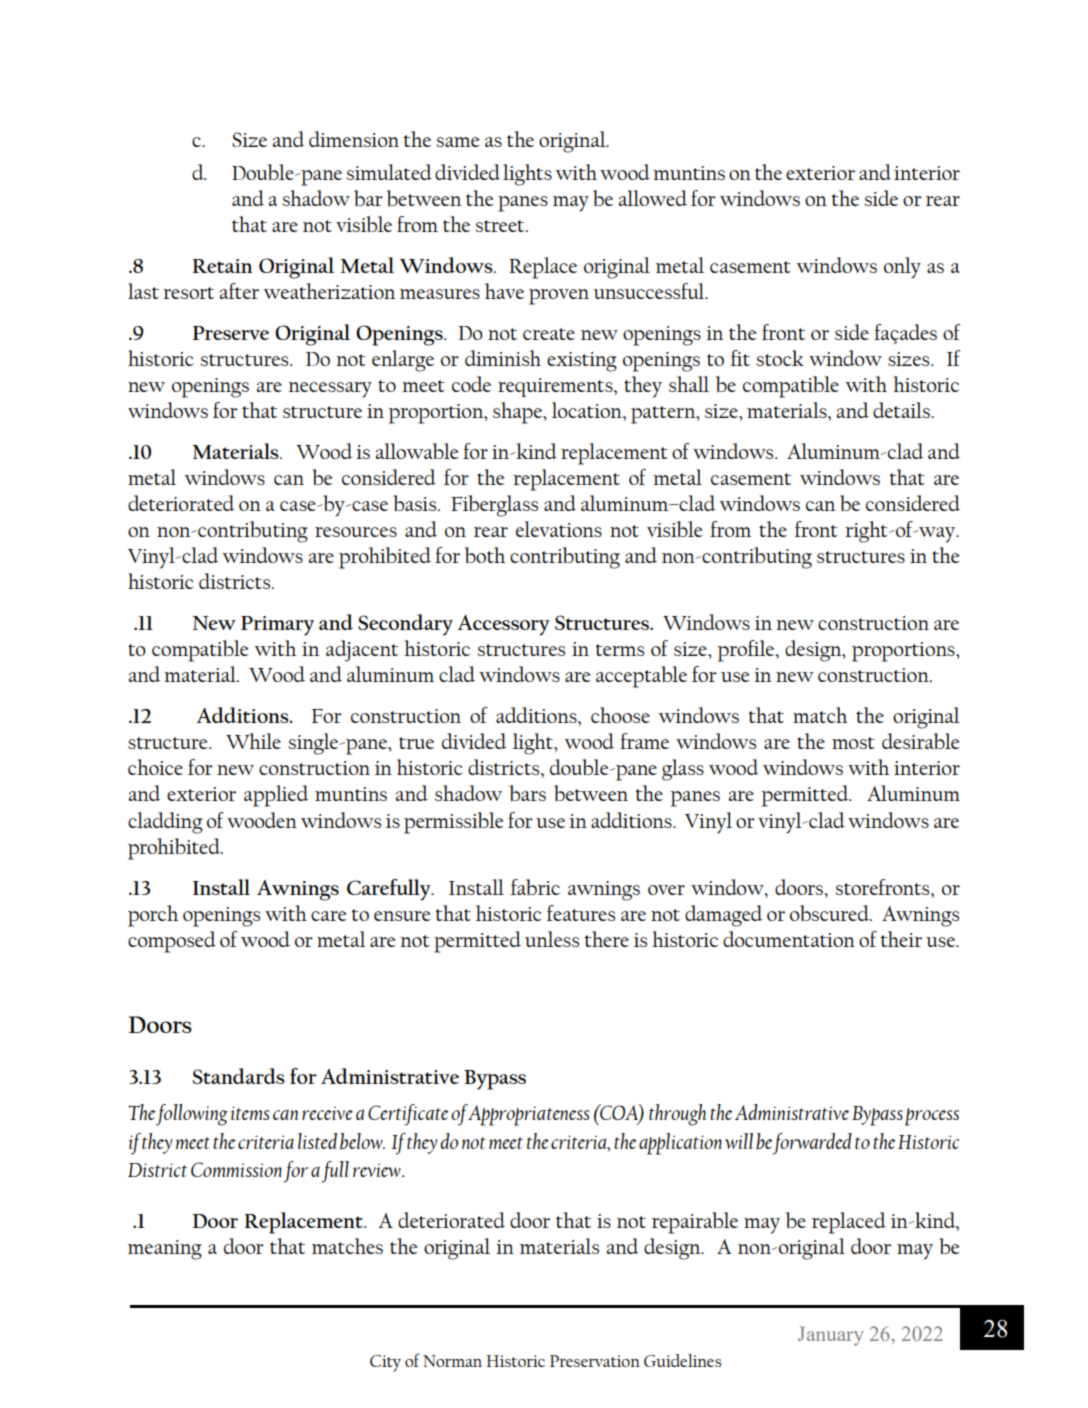 The height and width of the document is (1408, 1088). What do you see at coordinates (527, 793) in the document?
I see `bars` at bounding box center [527, 793].
